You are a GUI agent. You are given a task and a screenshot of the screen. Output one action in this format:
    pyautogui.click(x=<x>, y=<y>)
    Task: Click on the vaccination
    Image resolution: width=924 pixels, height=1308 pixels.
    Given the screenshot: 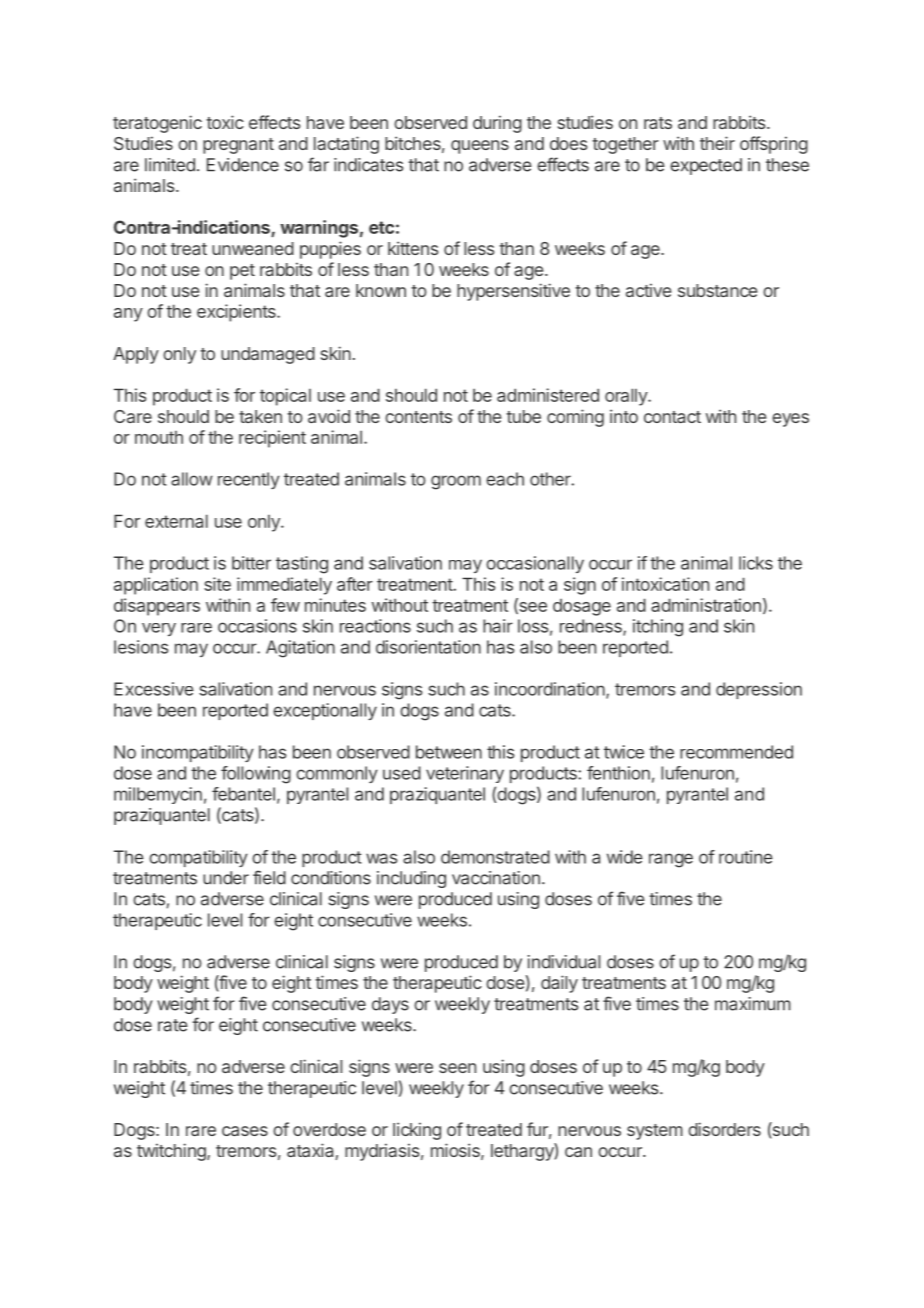 What is the action you would take?
    pyautogui.click(x=496, y=878)
